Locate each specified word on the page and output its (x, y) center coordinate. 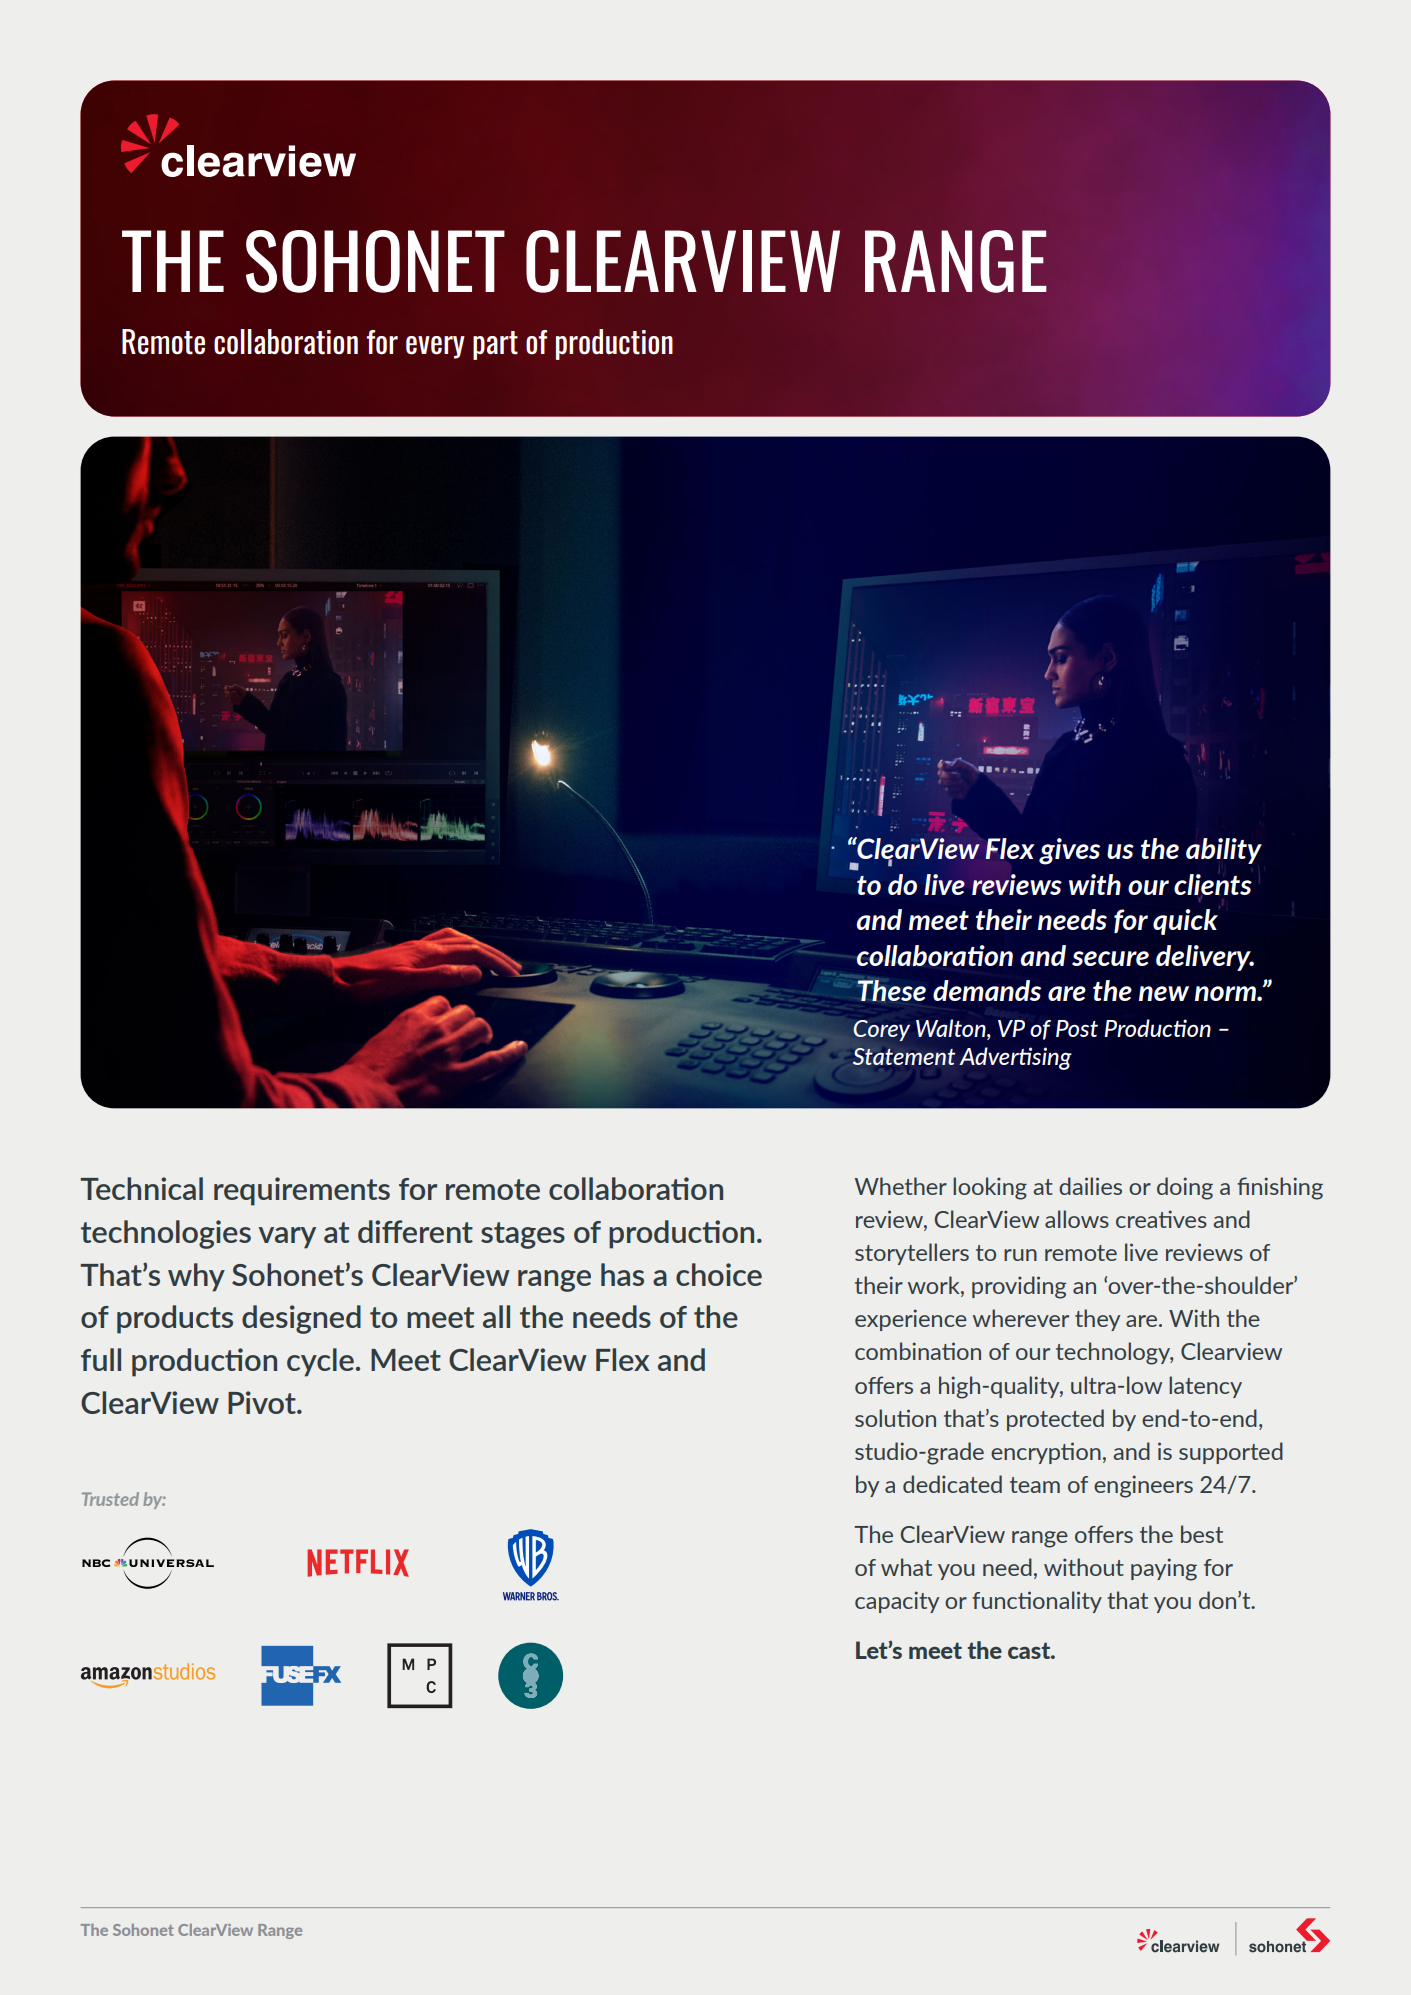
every (435, 347)
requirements (302, 1191)
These (891, 990)
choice (719, 1274)
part (495, 345)
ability (1224, 851)
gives (1069, 851)
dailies (1090, 1186)
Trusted (110, 1499)
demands (987, 990)
